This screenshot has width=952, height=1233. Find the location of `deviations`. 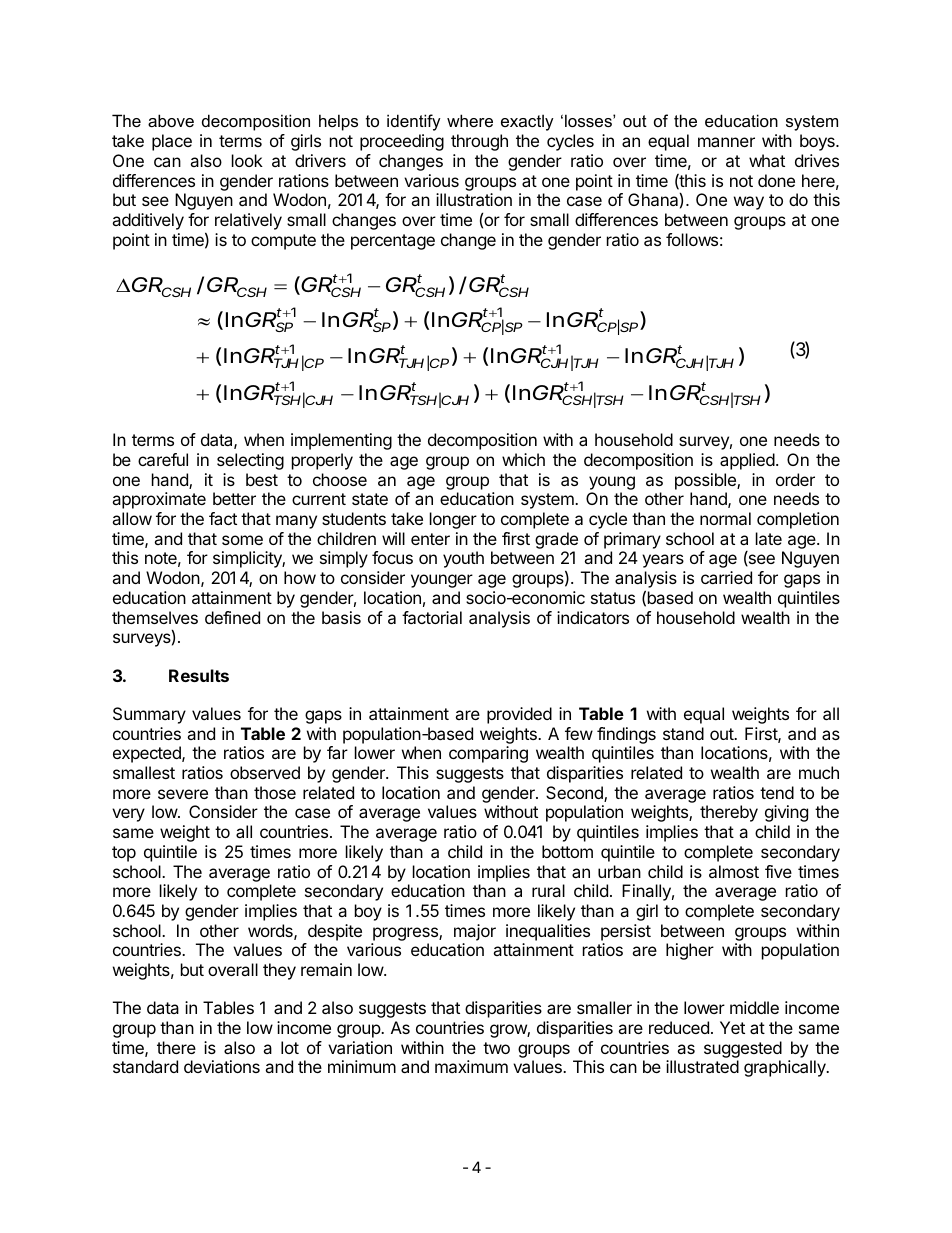

deviations is located at coordinates (222, 1066).
